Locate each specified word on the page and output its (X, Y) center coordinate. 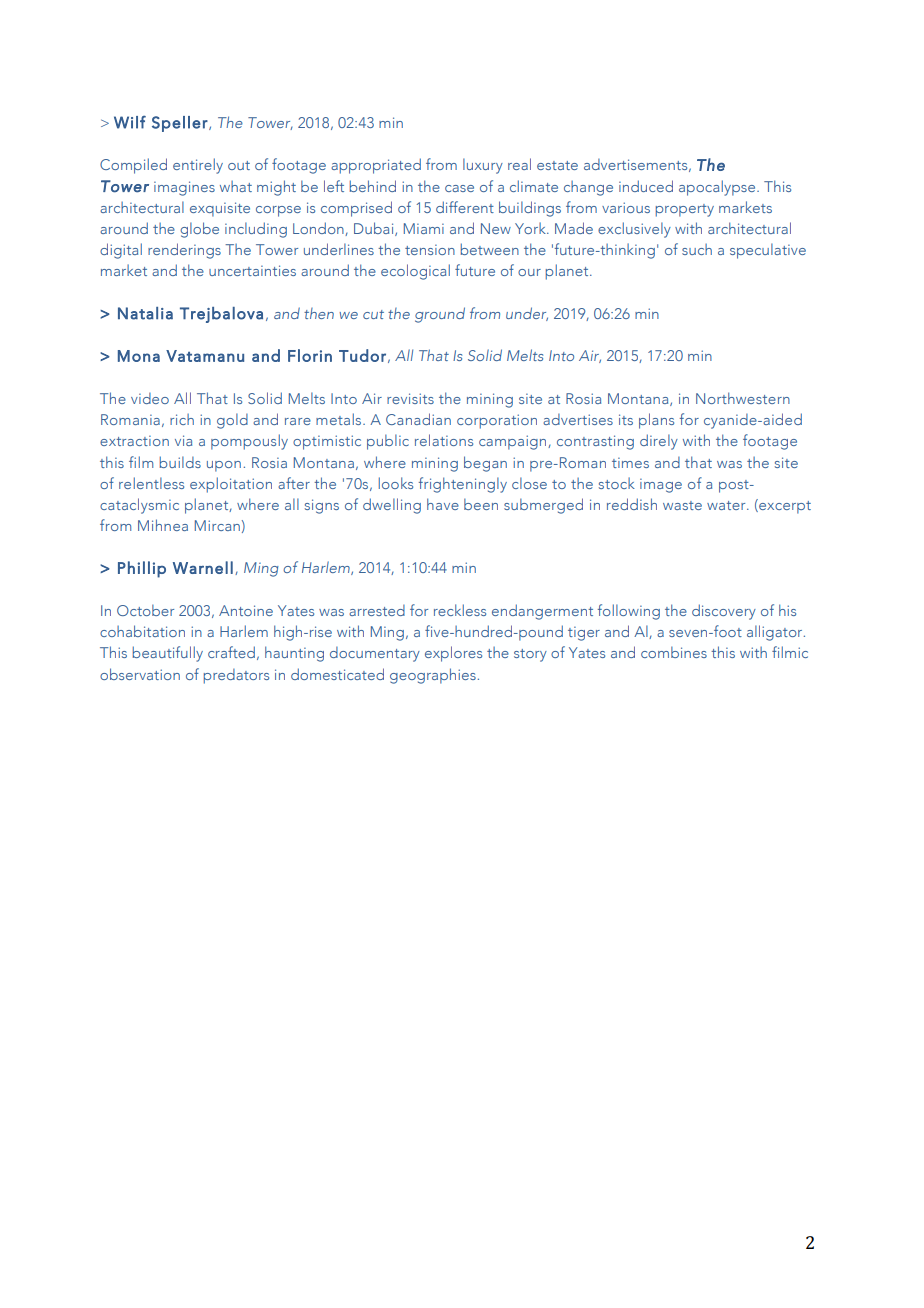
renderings (184, 251)
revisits (410, 398)
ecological (415, 272)
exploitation (231, 485)
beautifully (168, 654)
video (150, 398)
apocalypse (718, 188)
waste (682, 505)
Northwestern (743, 398)
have (443, 504)
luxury (483, 166)
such (697, 249)
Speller (180, 124)
